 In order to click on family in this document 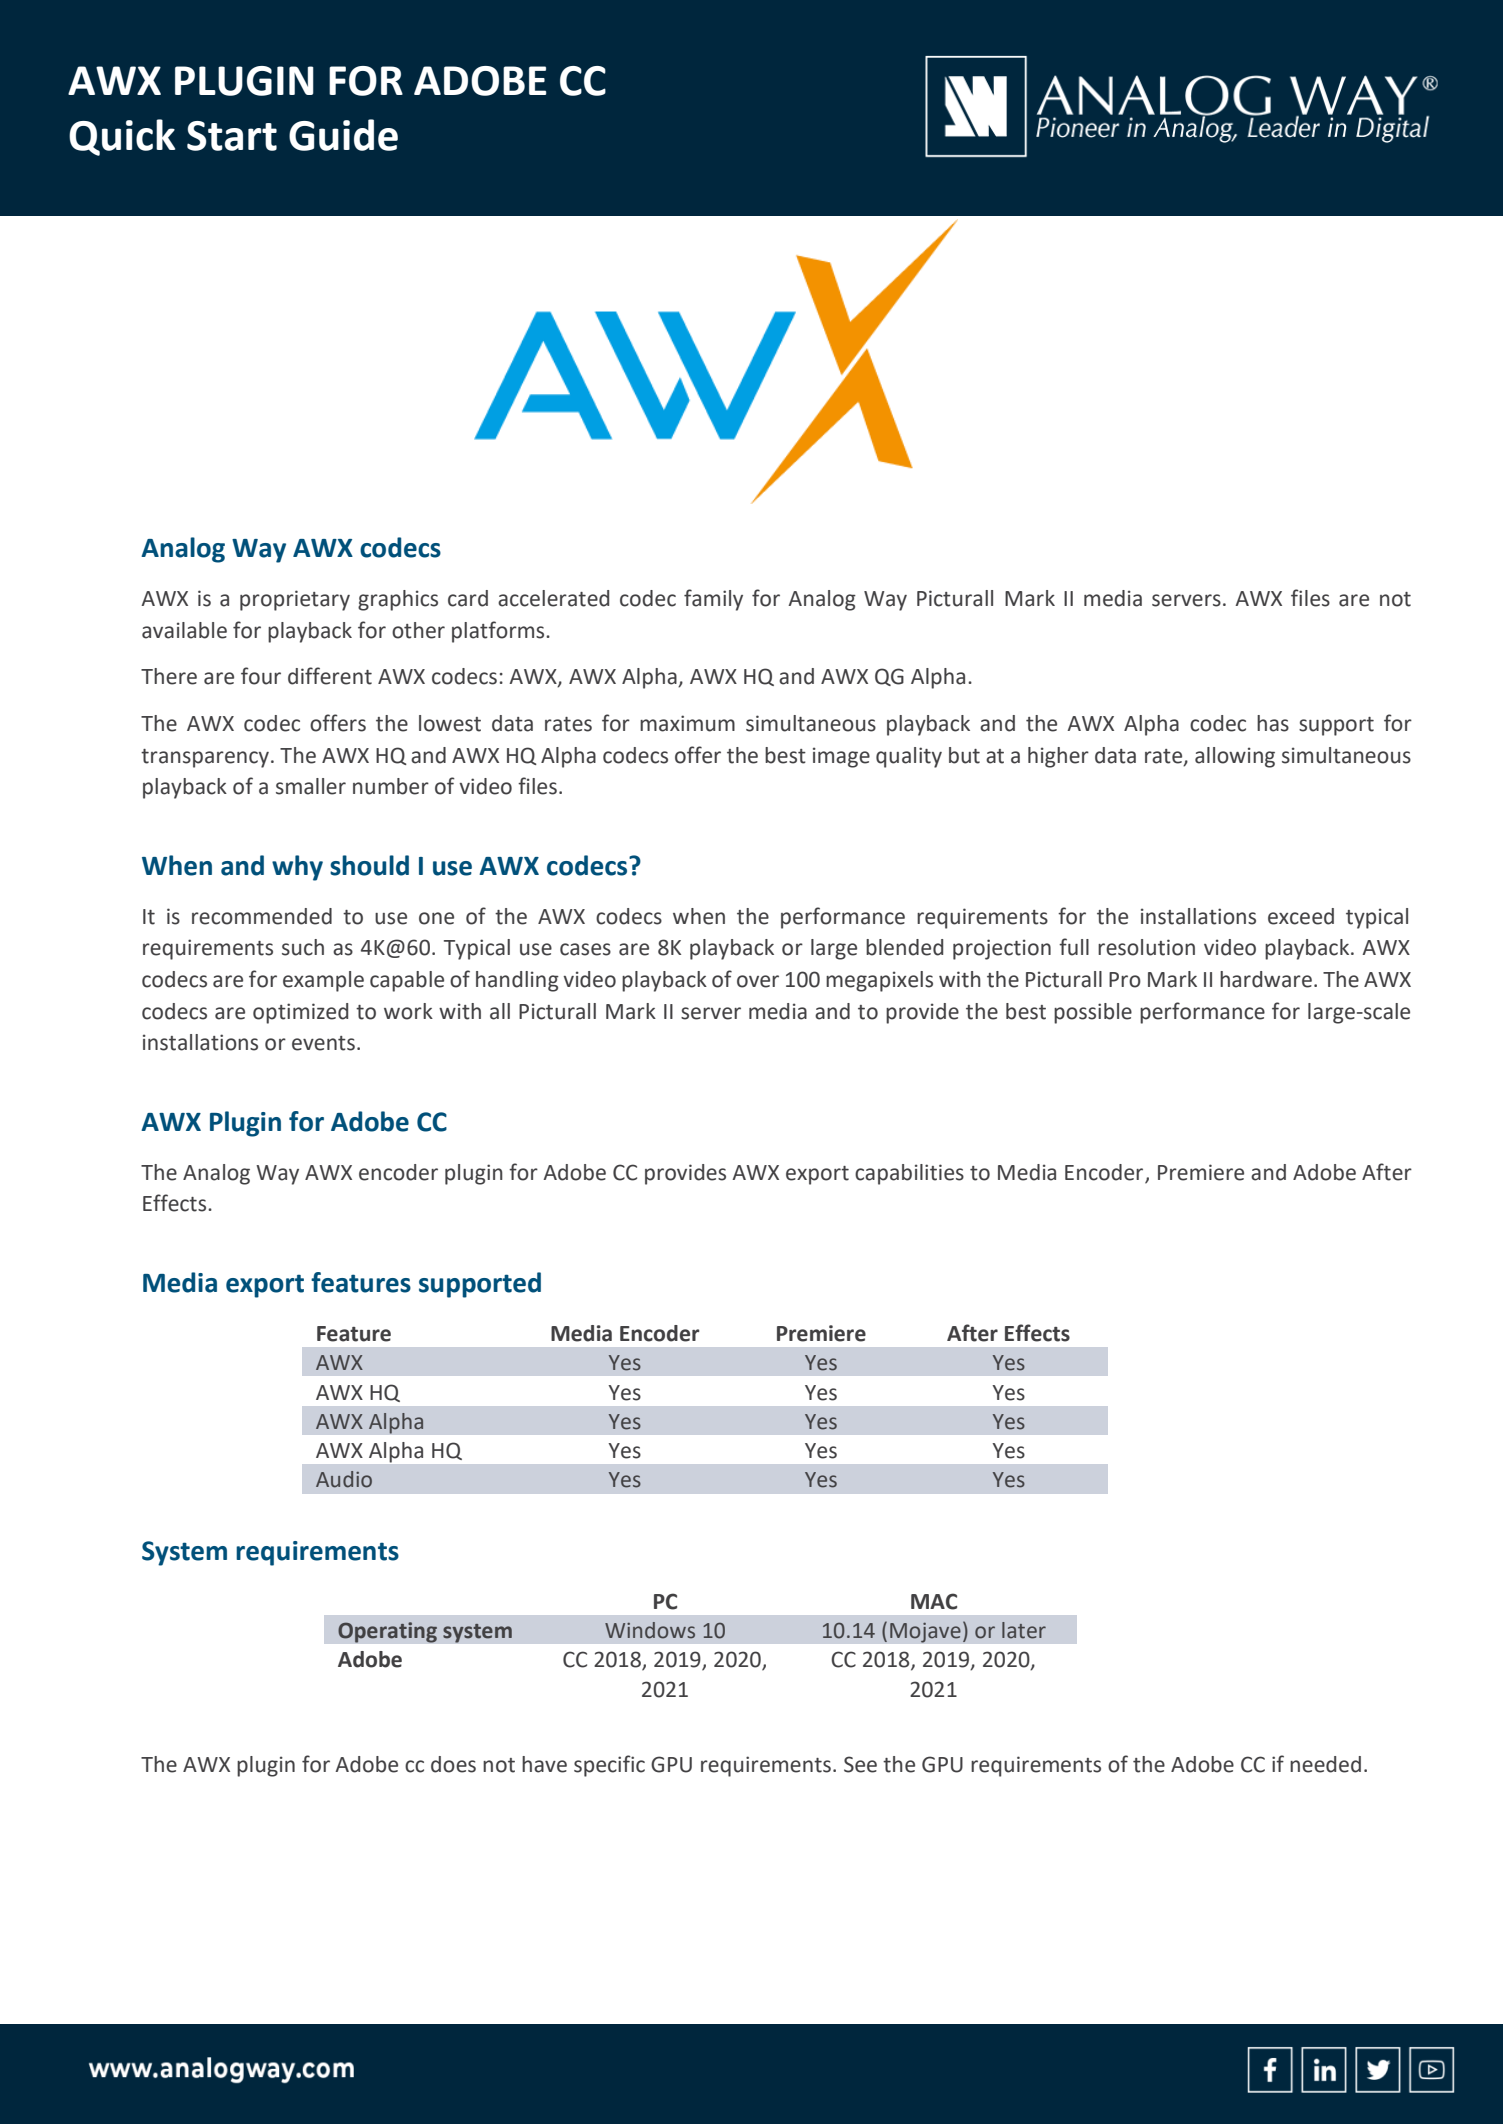, I will do `click(713, 600)`.
